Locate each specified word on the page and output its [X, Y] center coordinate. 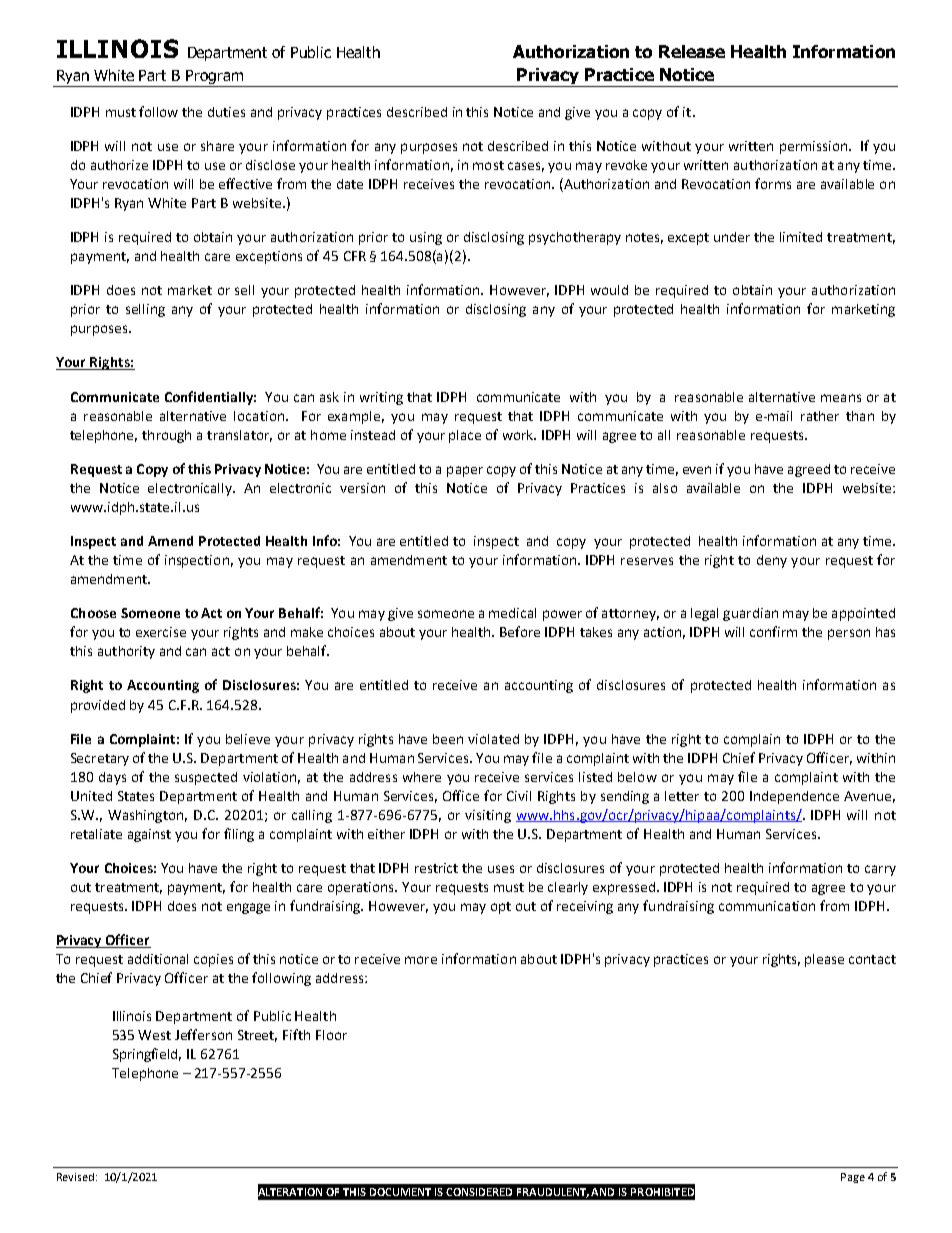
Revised [75, 1177]
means [841, 398]
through [166, 436]
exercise [161, 632]
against [149, 835]
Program [215, 78]
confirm [773, 631]
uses [501, 869]
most [488, 165]
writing [381, 398]
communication [767, 906]
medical [512, 613]
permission [815, 147]
